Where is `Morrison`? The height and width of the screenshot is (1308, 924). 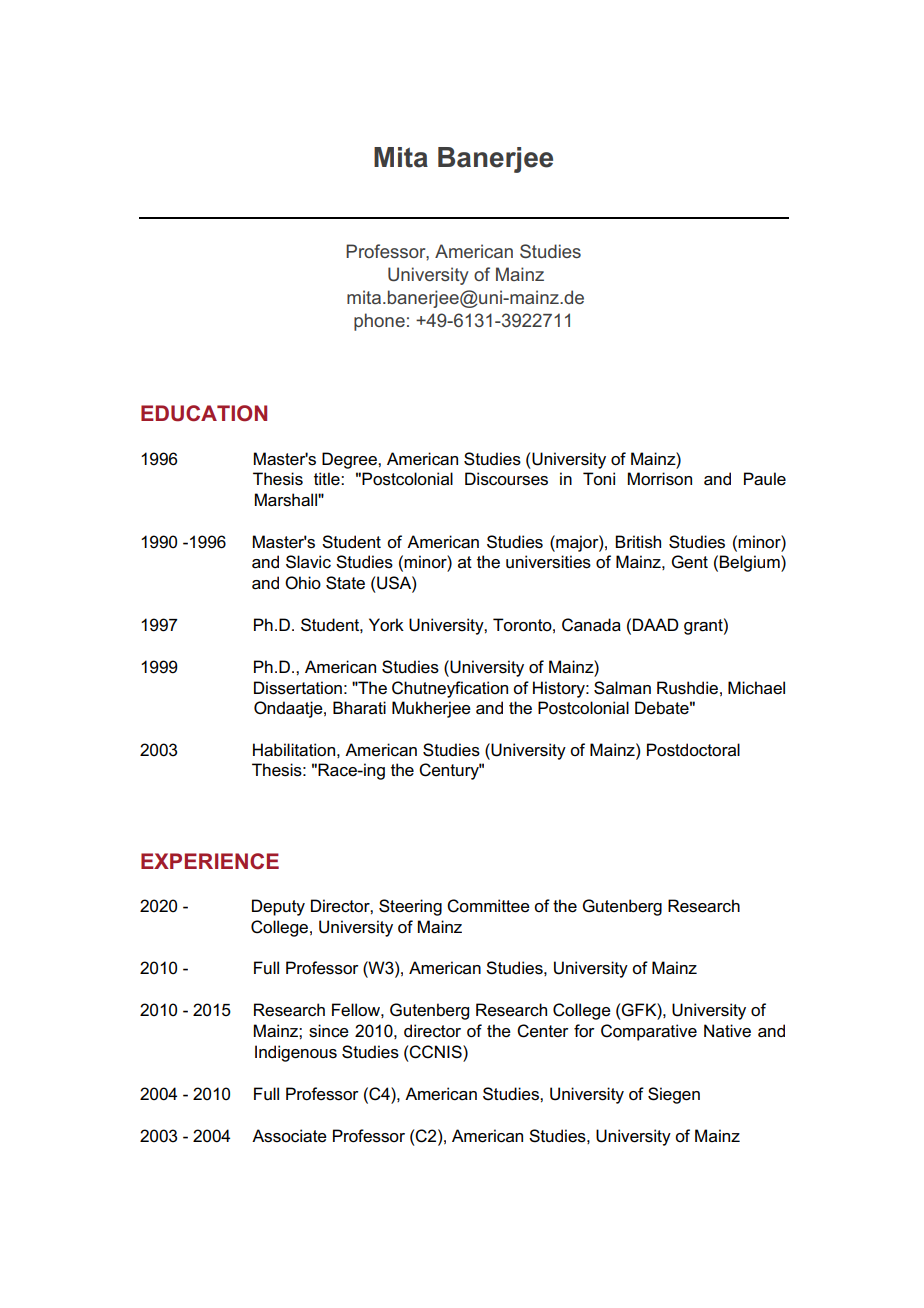
Morrison is located at coordinates (660, 479).
